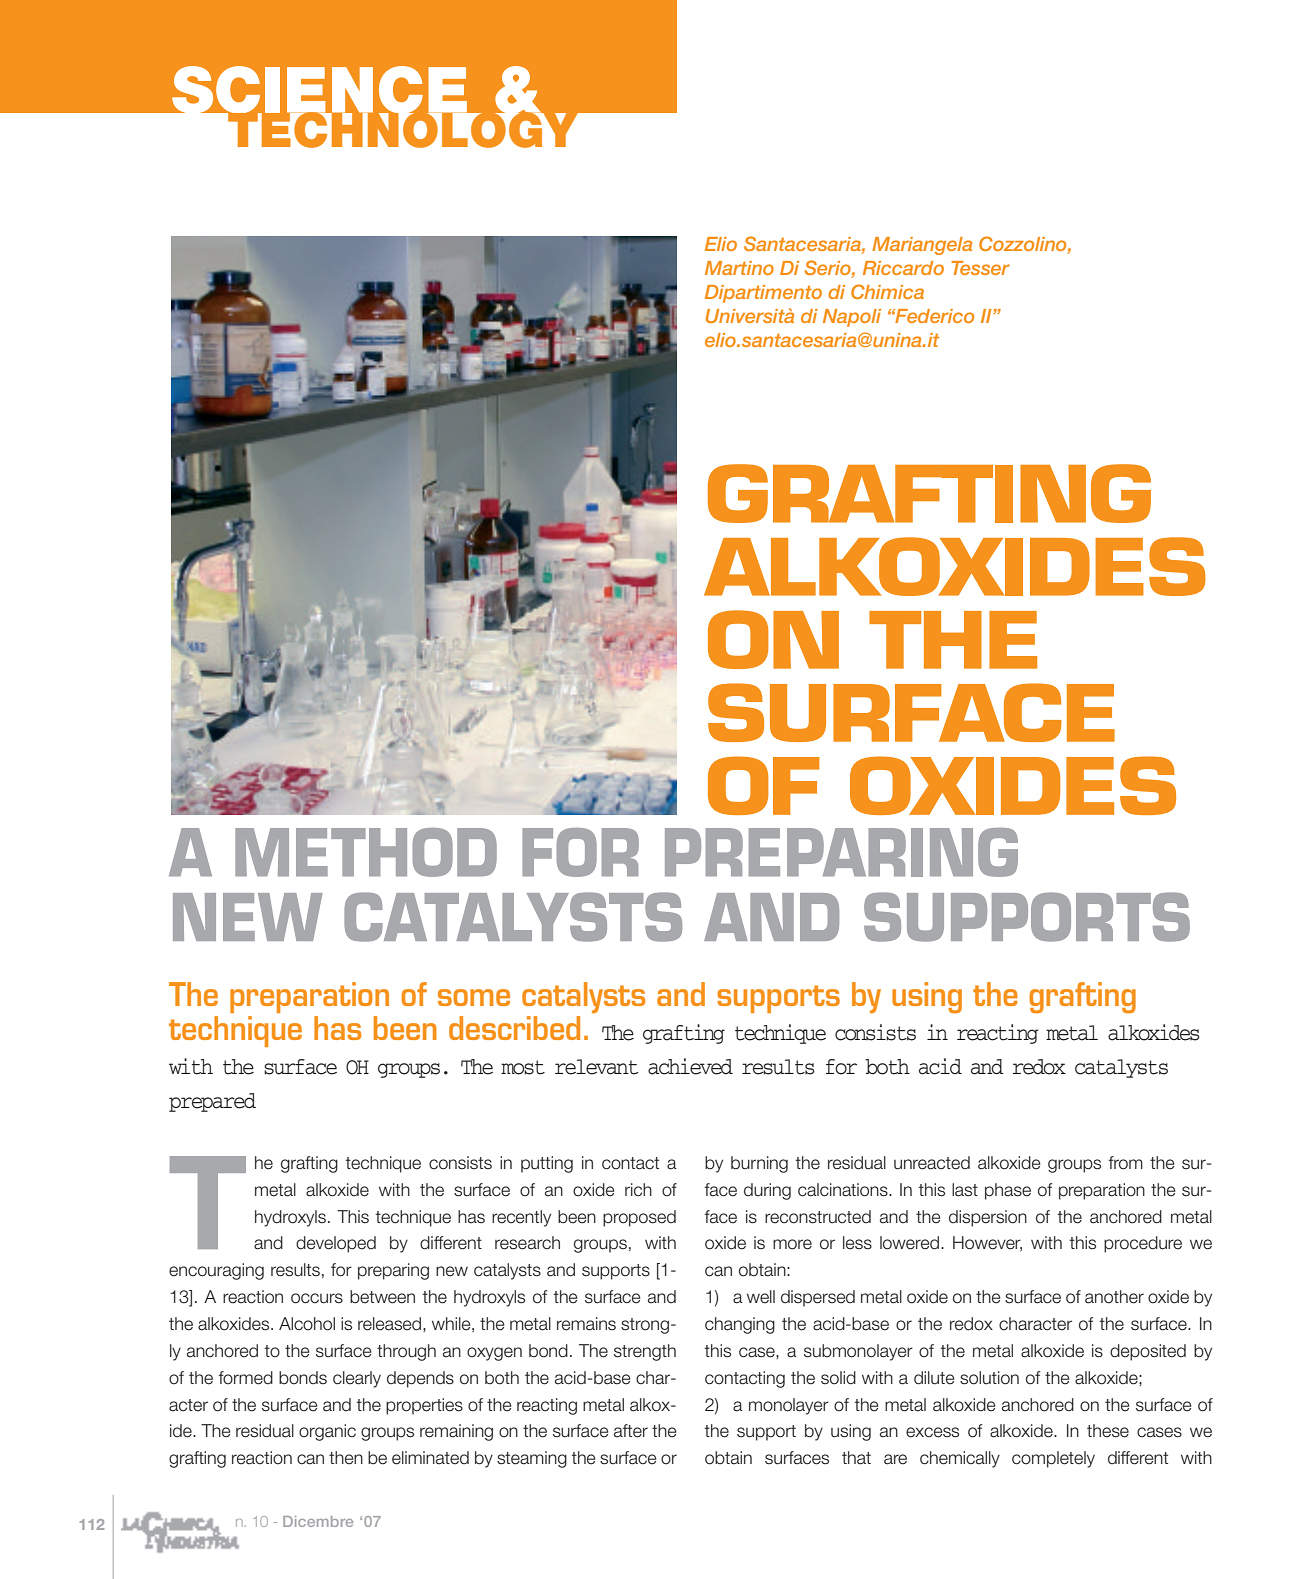 The width and height of the screenshot is (1297, 1579). Describe the element at coordinates (690, 1066) in the screenshot. I see `achieved` at that location.
